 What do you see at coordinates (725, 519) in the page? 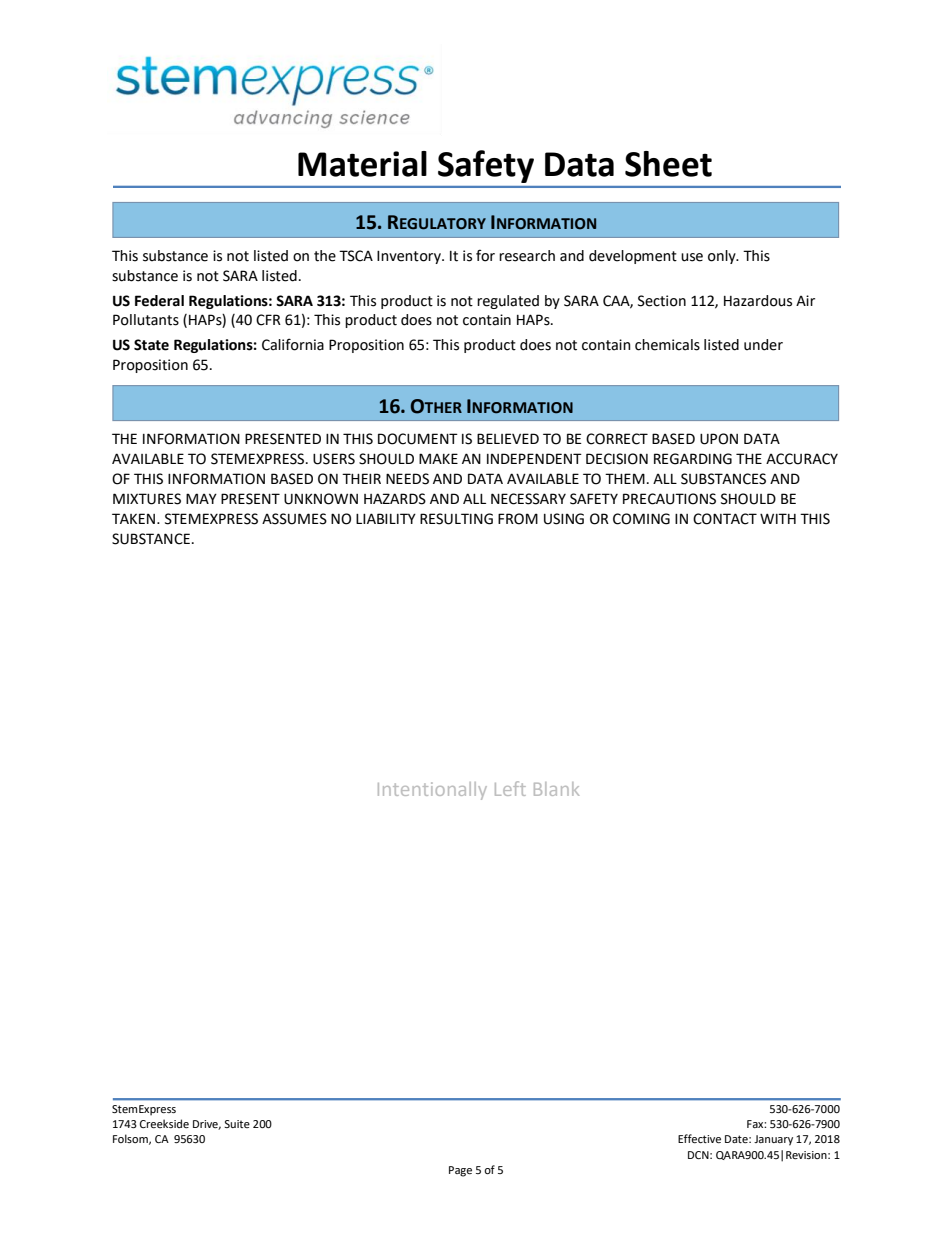
I see `CONTACT` at bounding box center [725, 519].
